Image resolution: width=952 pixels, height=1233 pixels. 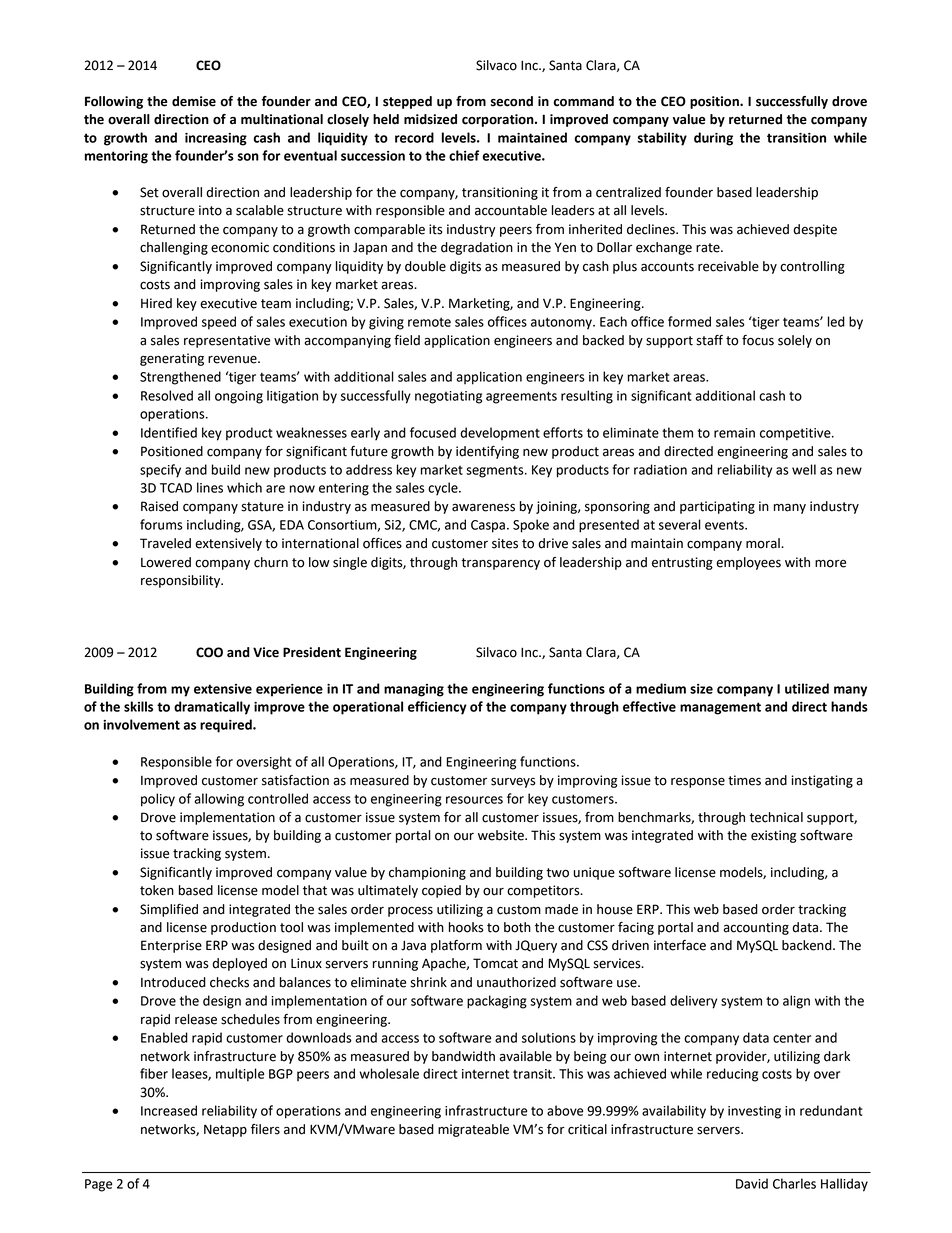 I want to click on chief, so click(x=464, y=155).
